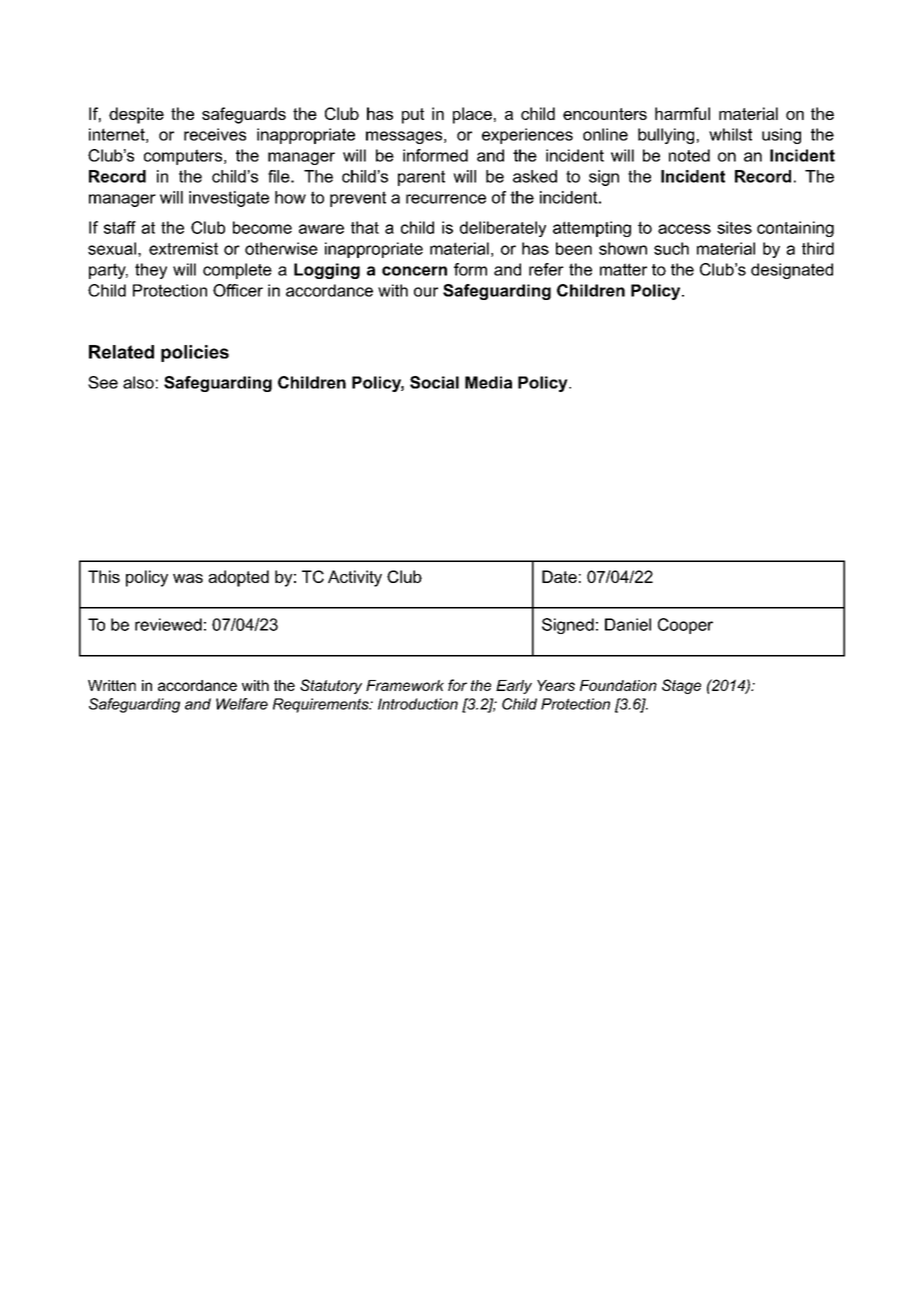 The image size is (924, 1307). What do you see at coordinates (730, 134) in the page?
I see `whilst` at bounding box center [730, 134].
